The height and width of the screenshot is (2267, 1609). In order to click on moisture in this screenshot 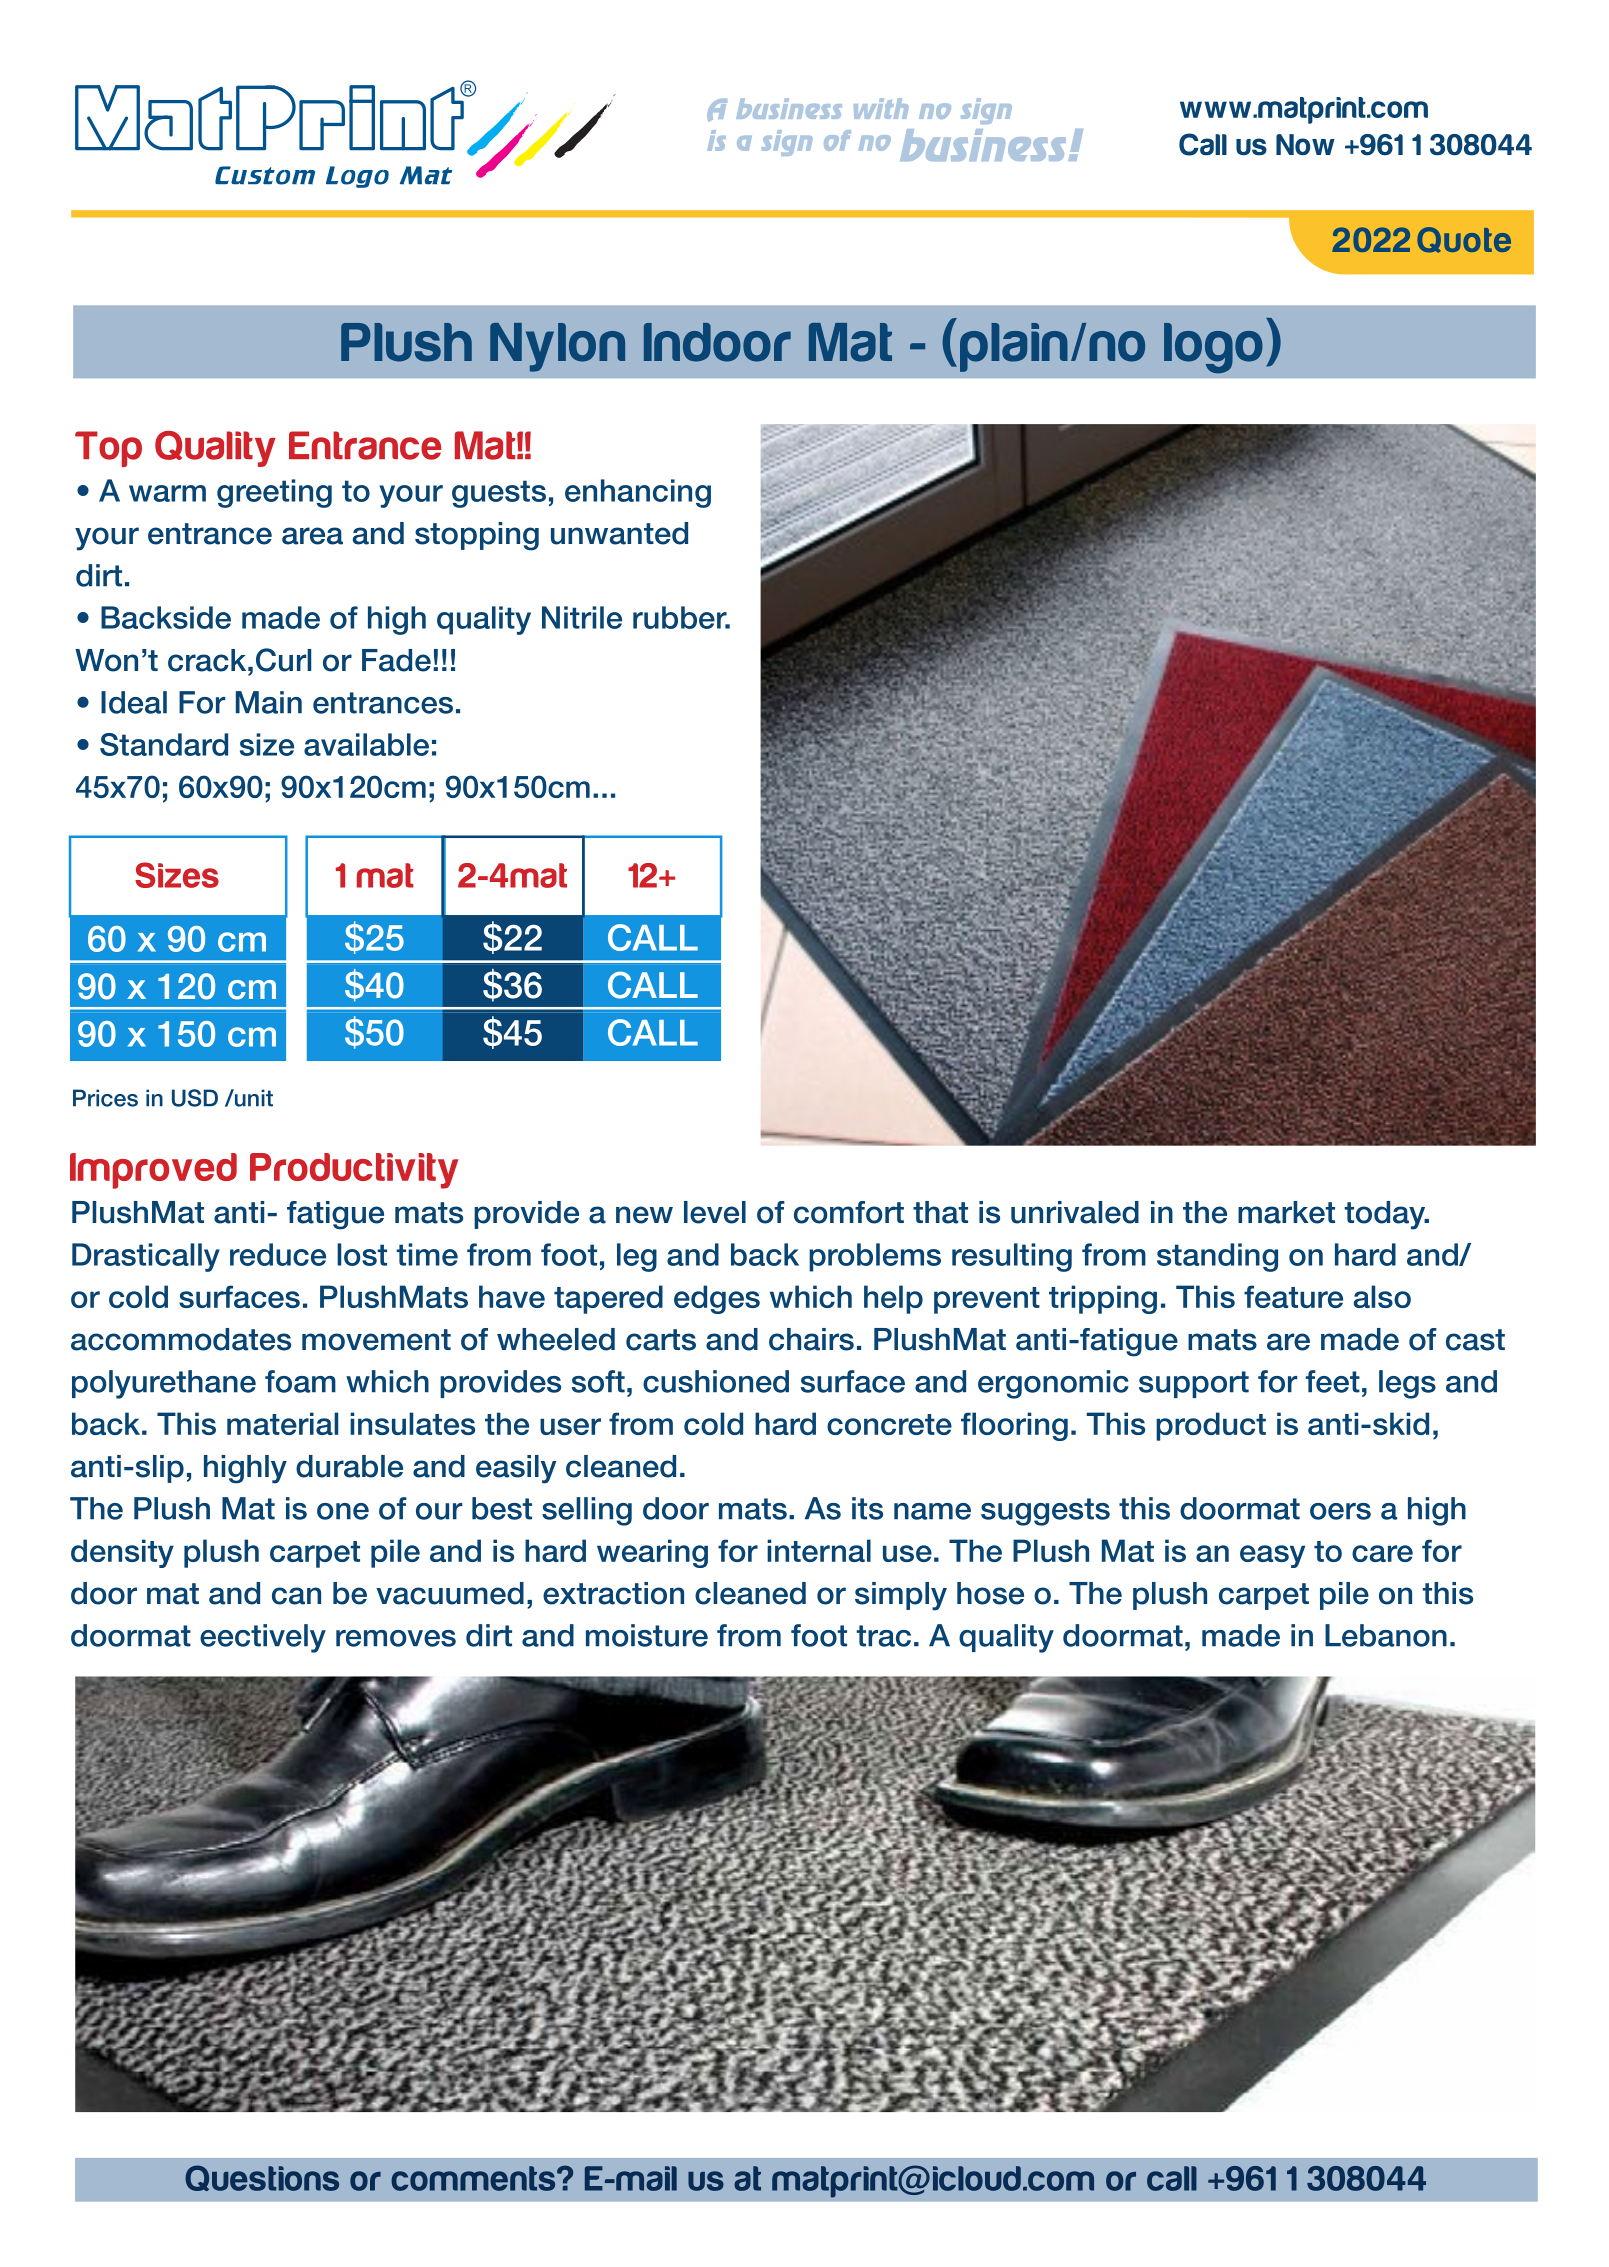, I will do `click(647, 1635)`.
